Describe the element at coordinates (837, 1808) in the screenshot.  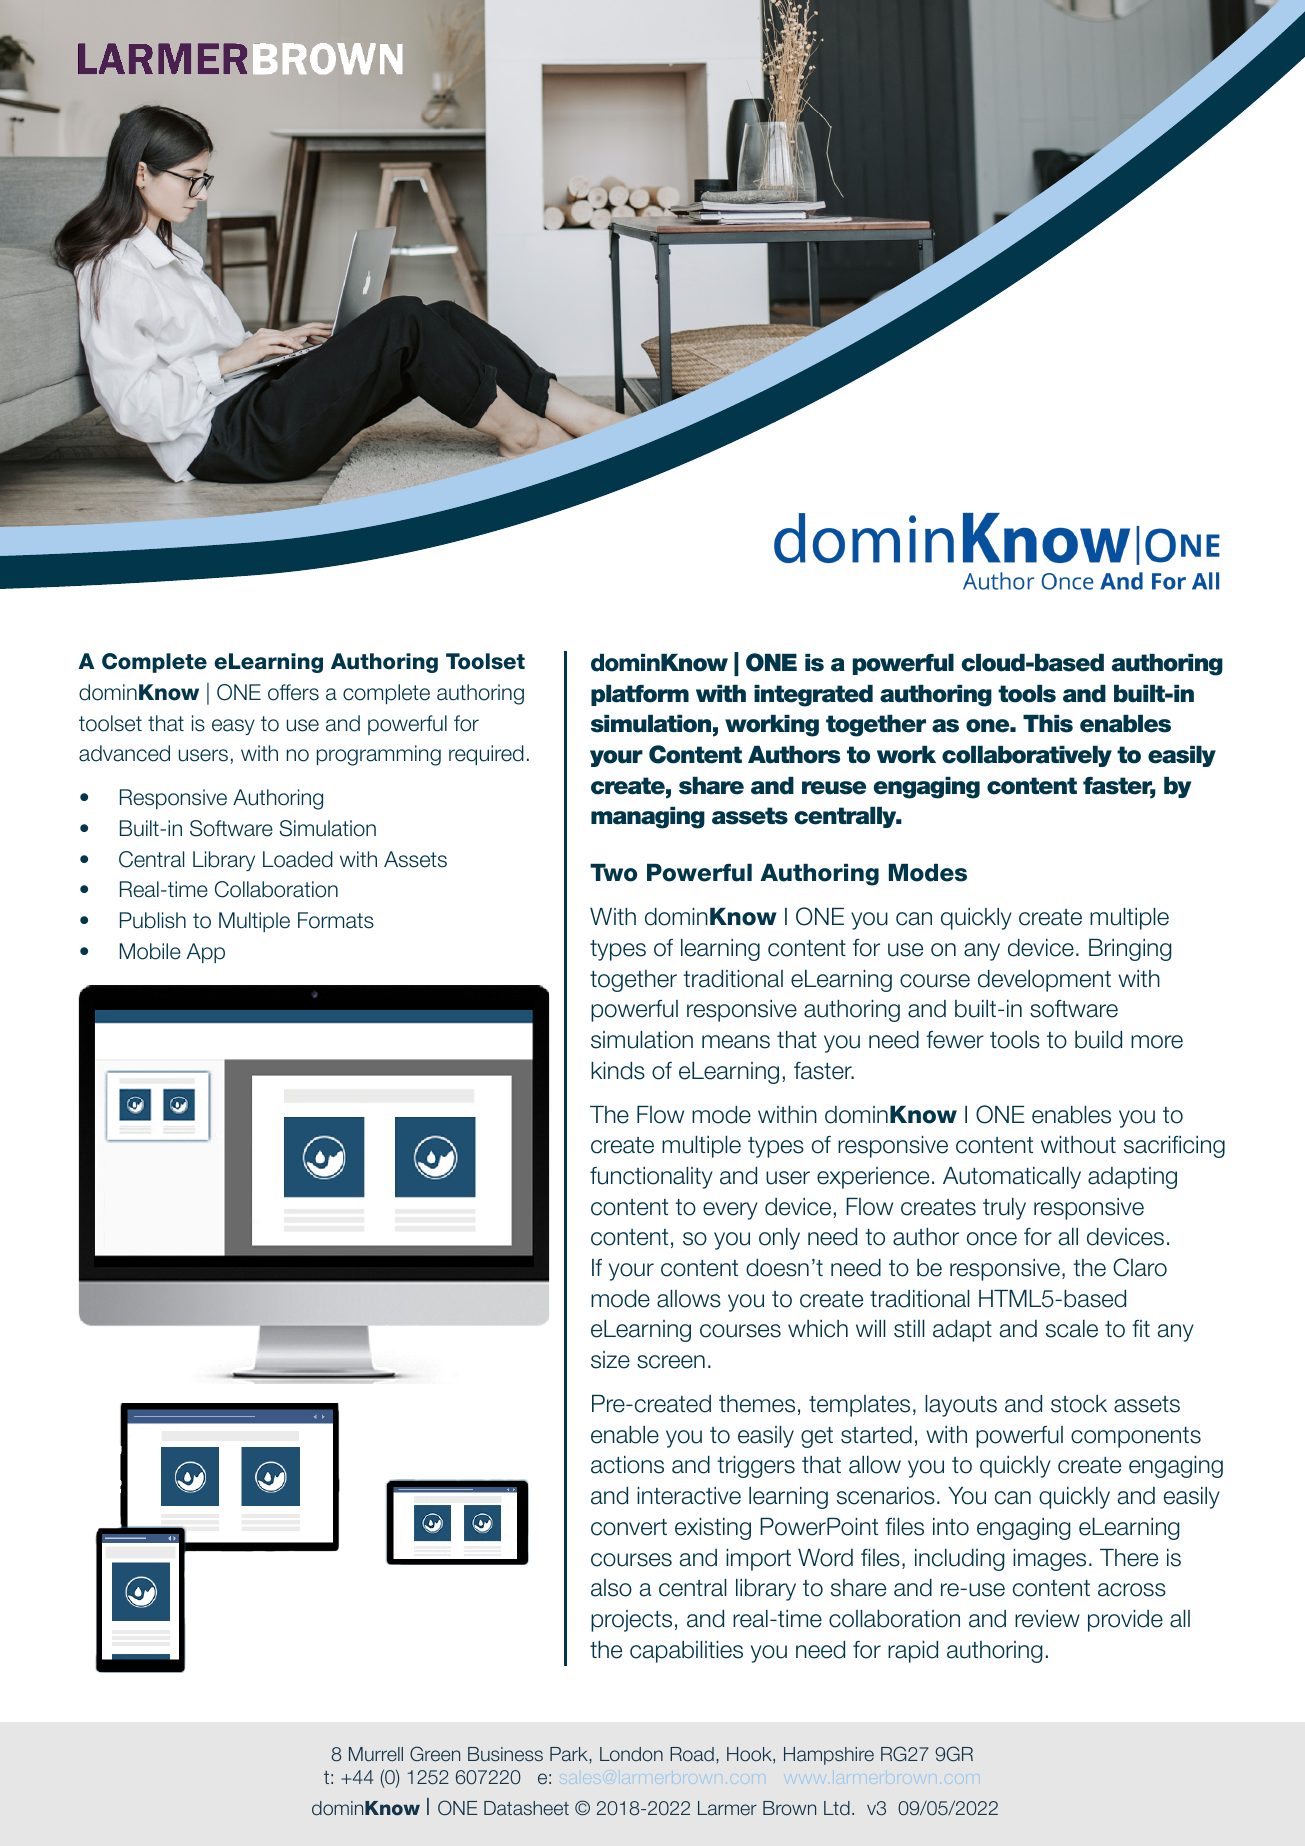
I see `Ltd` at that location.
